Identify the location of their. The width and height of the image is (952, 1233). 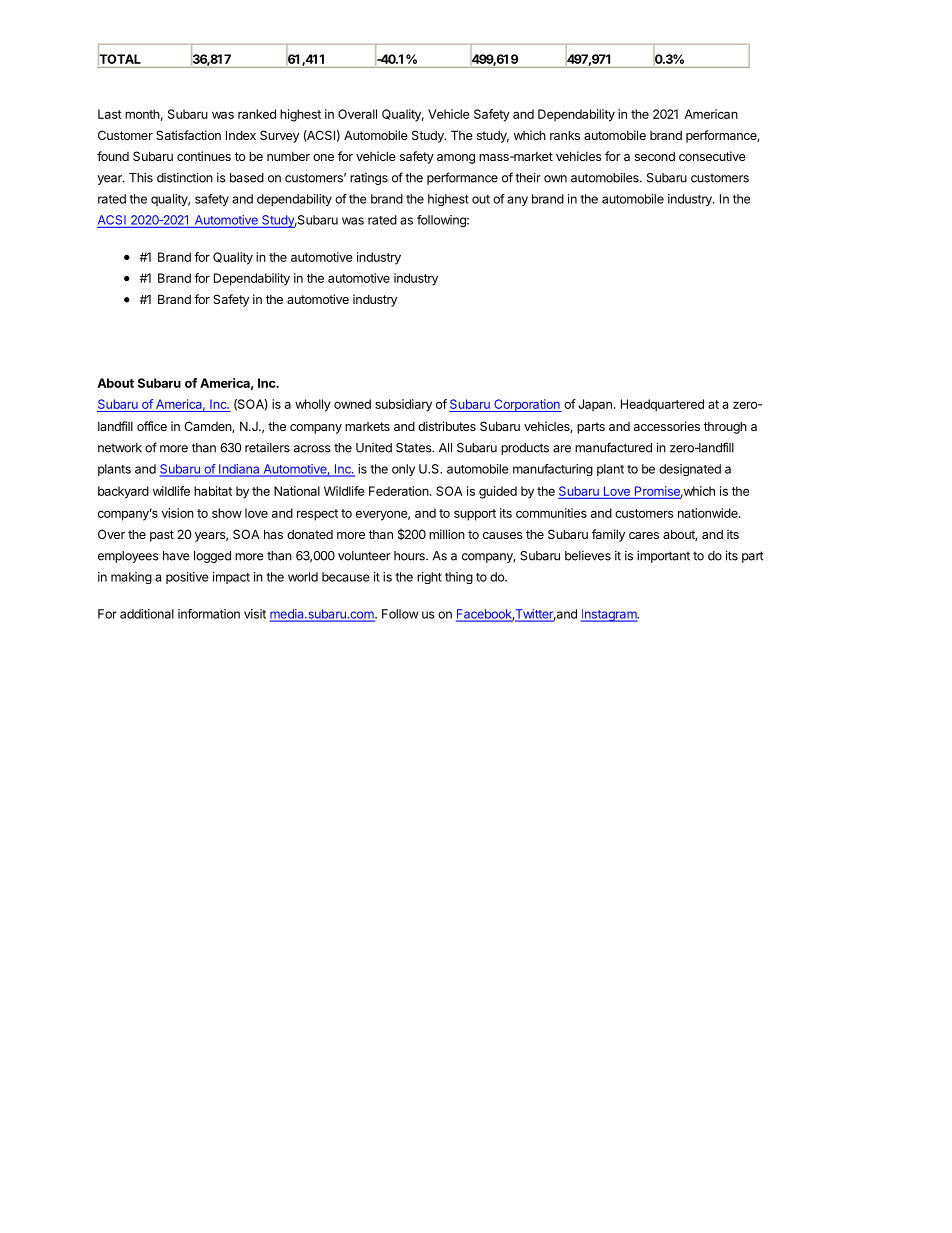
(528, 177).
